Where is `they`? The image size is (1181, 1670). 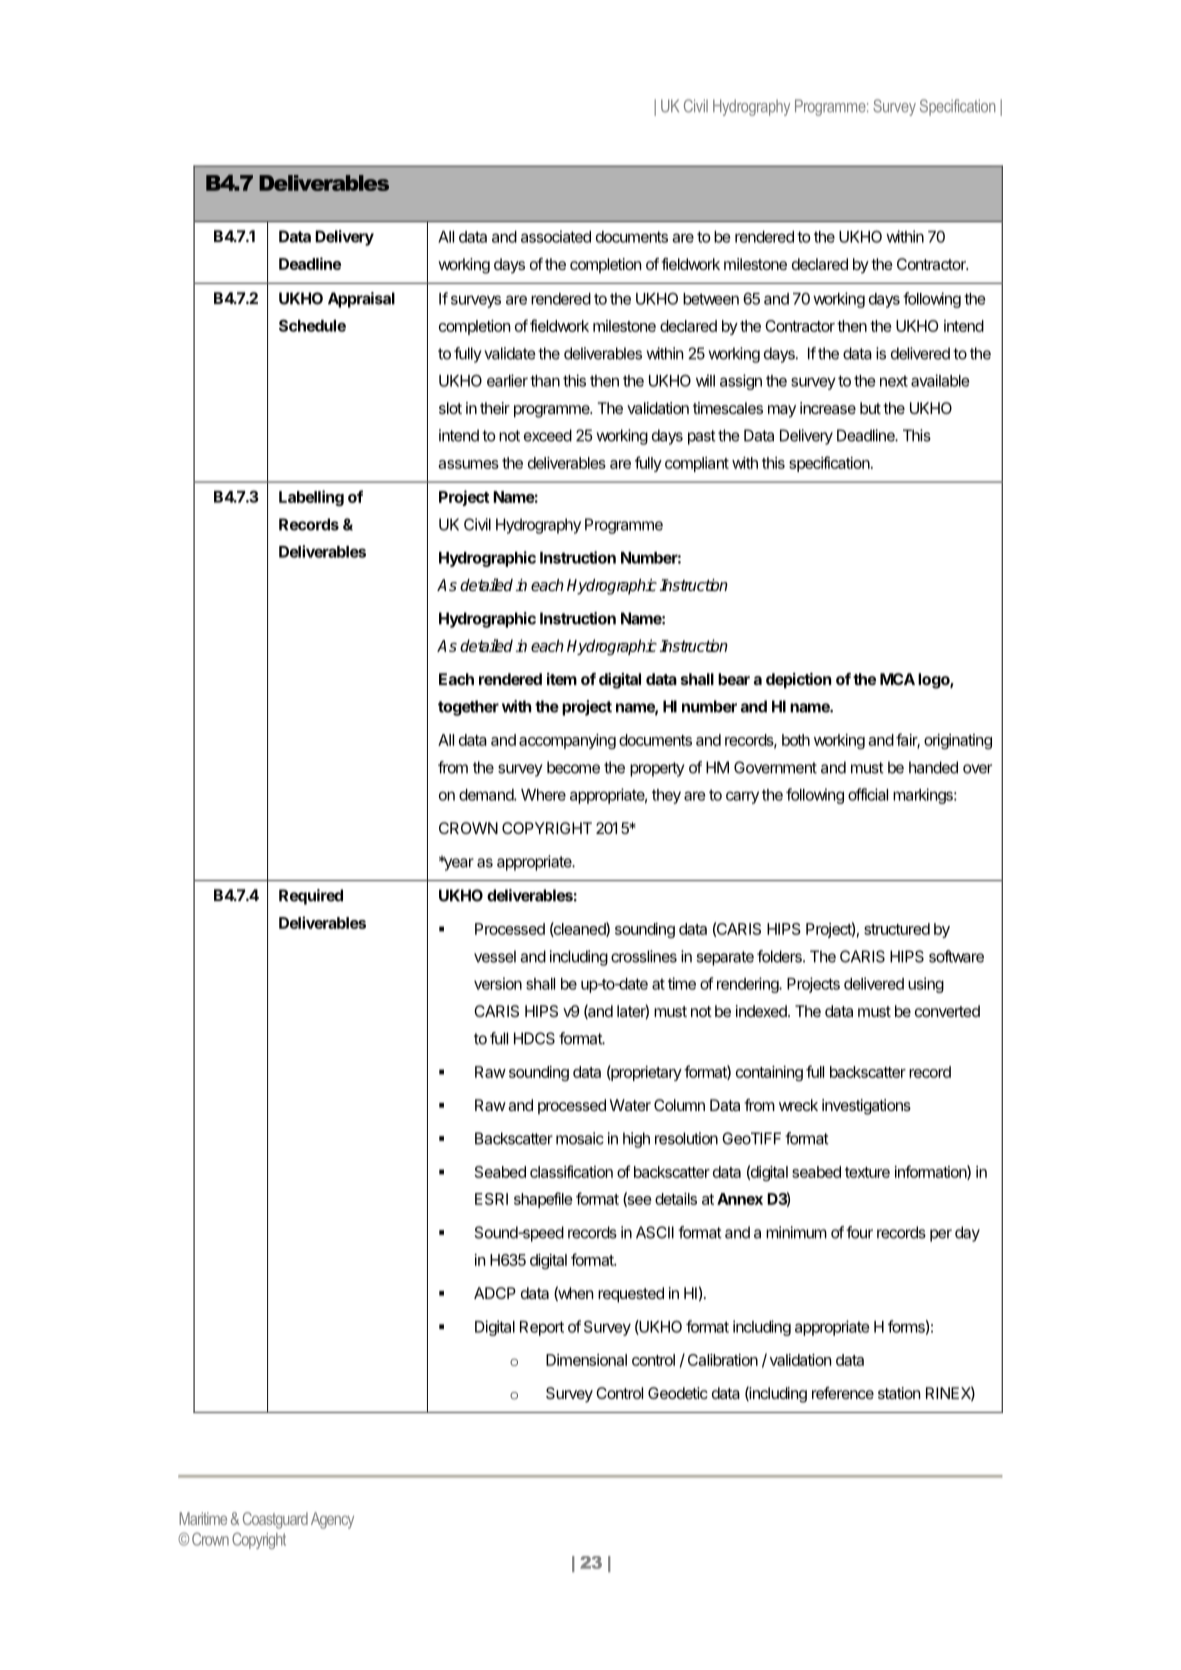 they is located at coordinates (666, 796).
